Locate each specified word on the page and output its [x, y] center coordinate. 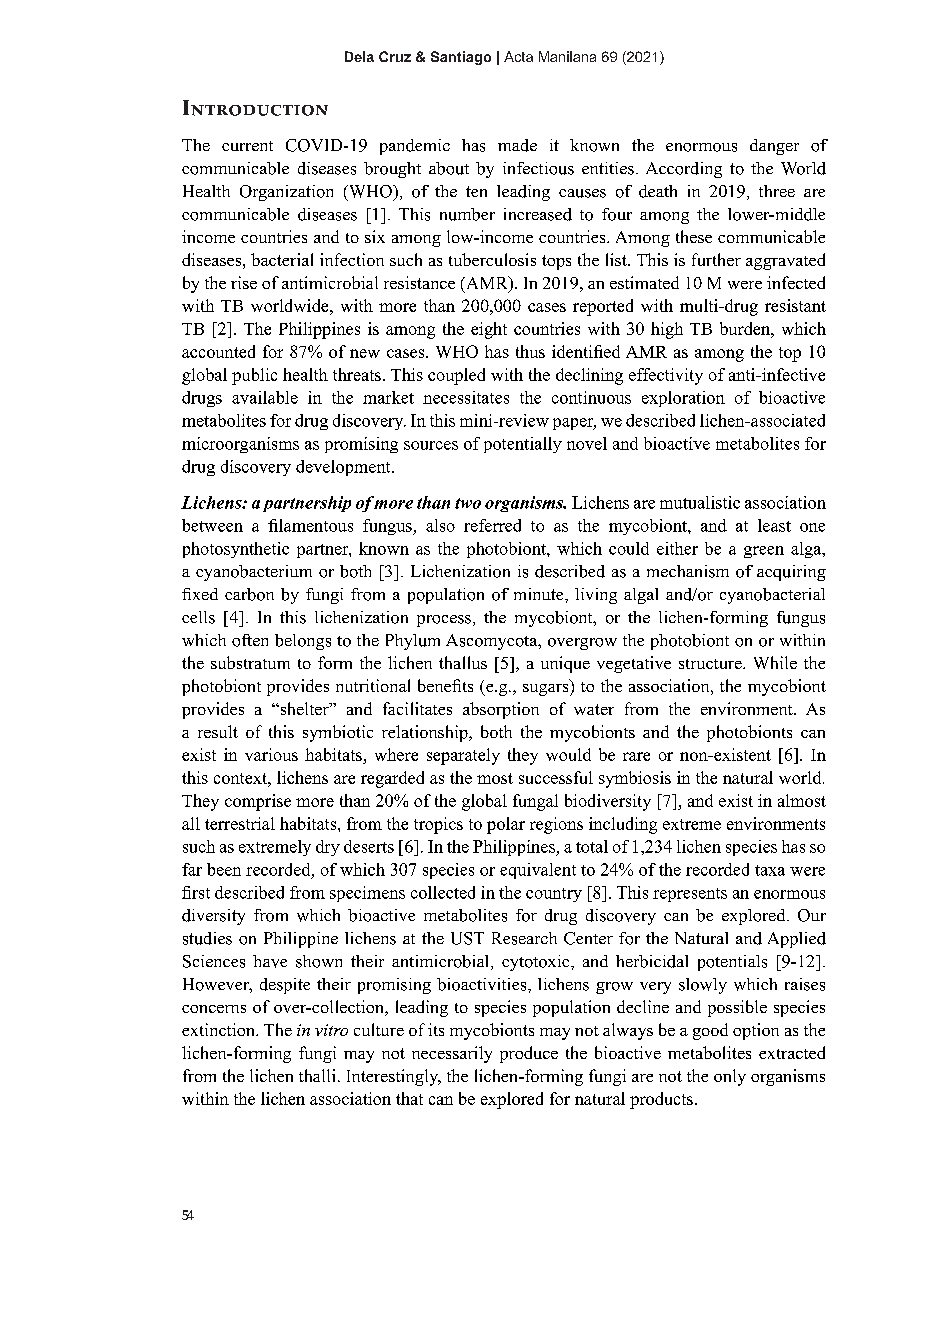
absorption [501, 710]
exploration [683, 399]
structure [711, 664]
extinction [220, 1029]
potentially [523, 445]
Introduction [255, 108]
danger [774, 147]
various [271, 754]
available [265, 397]
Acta [518, 56]
